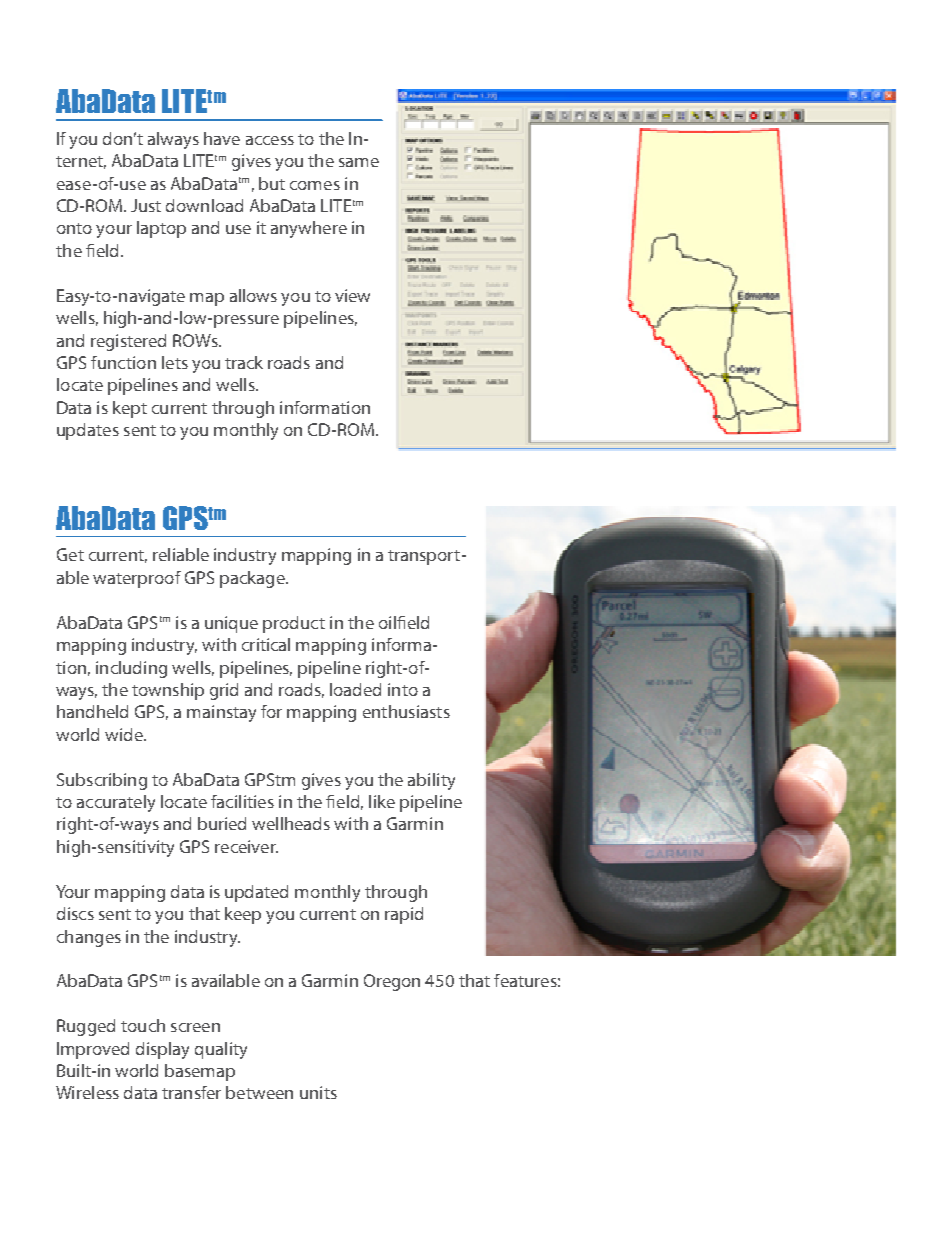  Describe the element at coordinates (102, 781) in the page. I see `Subscribing` at that location.
